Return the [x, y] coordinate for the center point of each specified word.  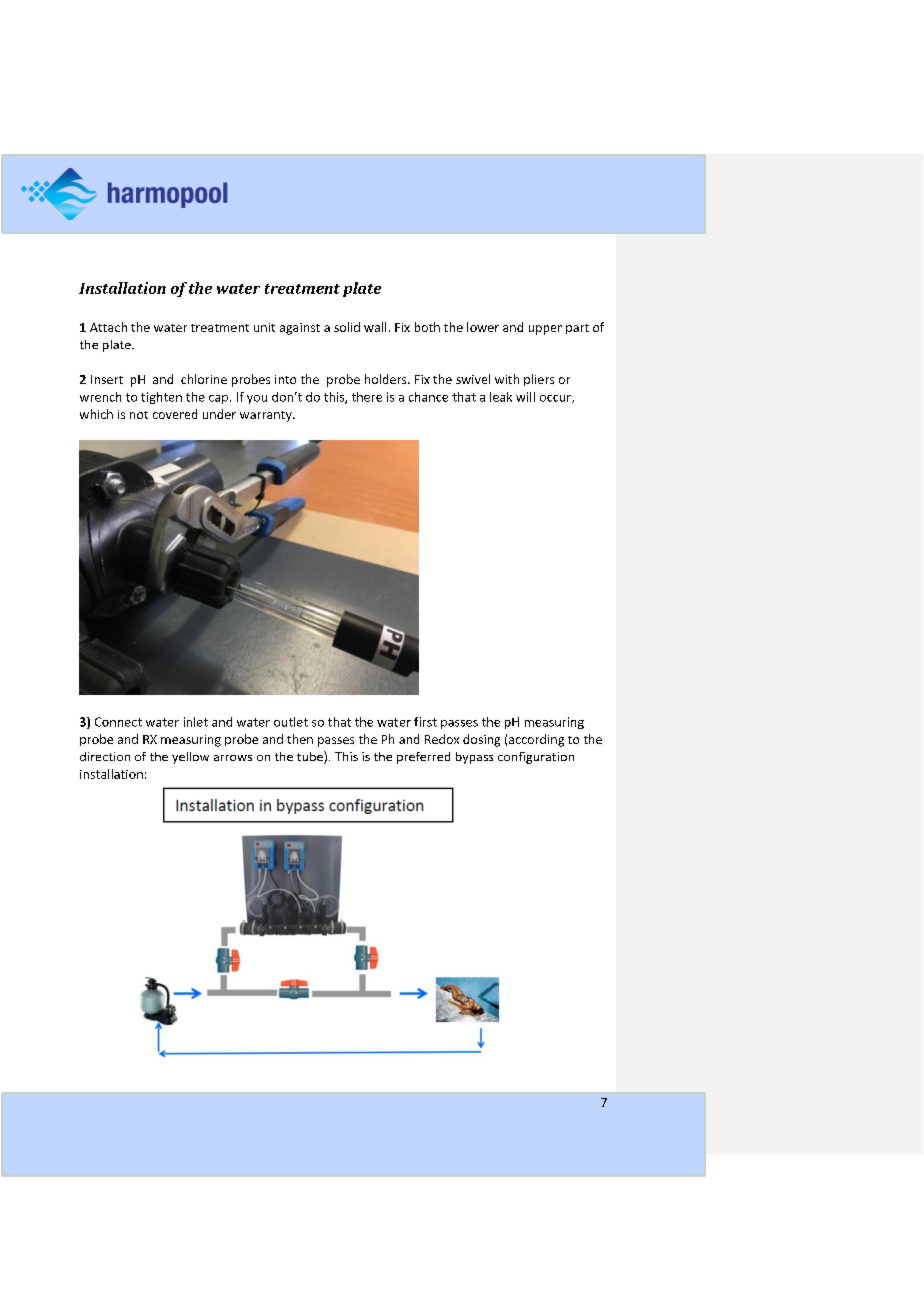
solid [347, 327]
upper [545, 330]
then [300, 739]
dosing [481, 740]
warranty [267, 416]
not [139, 415]
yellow [190, 758]
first [425, 722]
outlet [291, 722]
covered [175, 414]
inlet [196, 722]
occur [556, 399]
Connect [118, 722]
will [525, 397]
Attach [108, 327]
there [367, 397]
